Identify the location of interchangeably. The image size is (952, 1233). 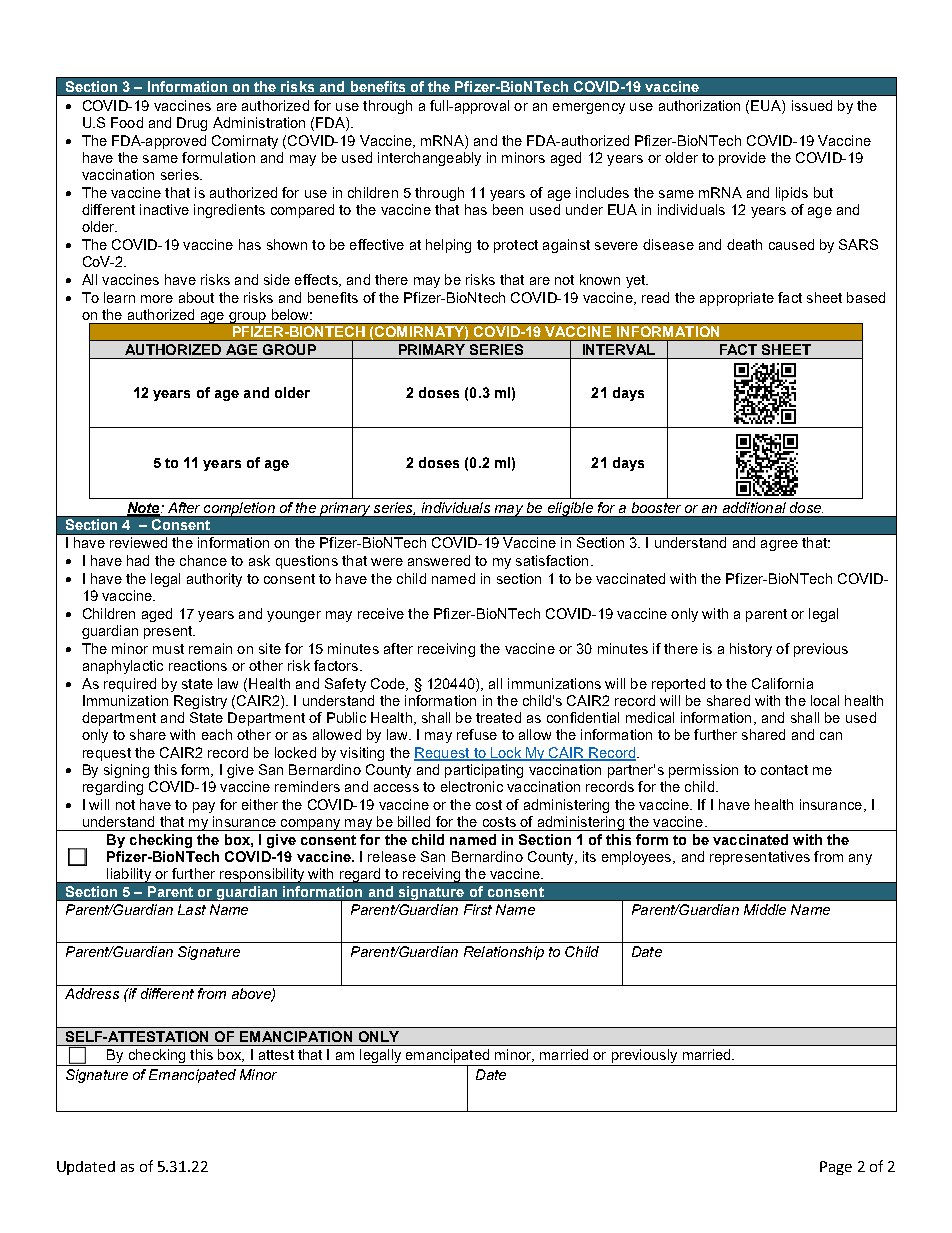
(429, 159).
